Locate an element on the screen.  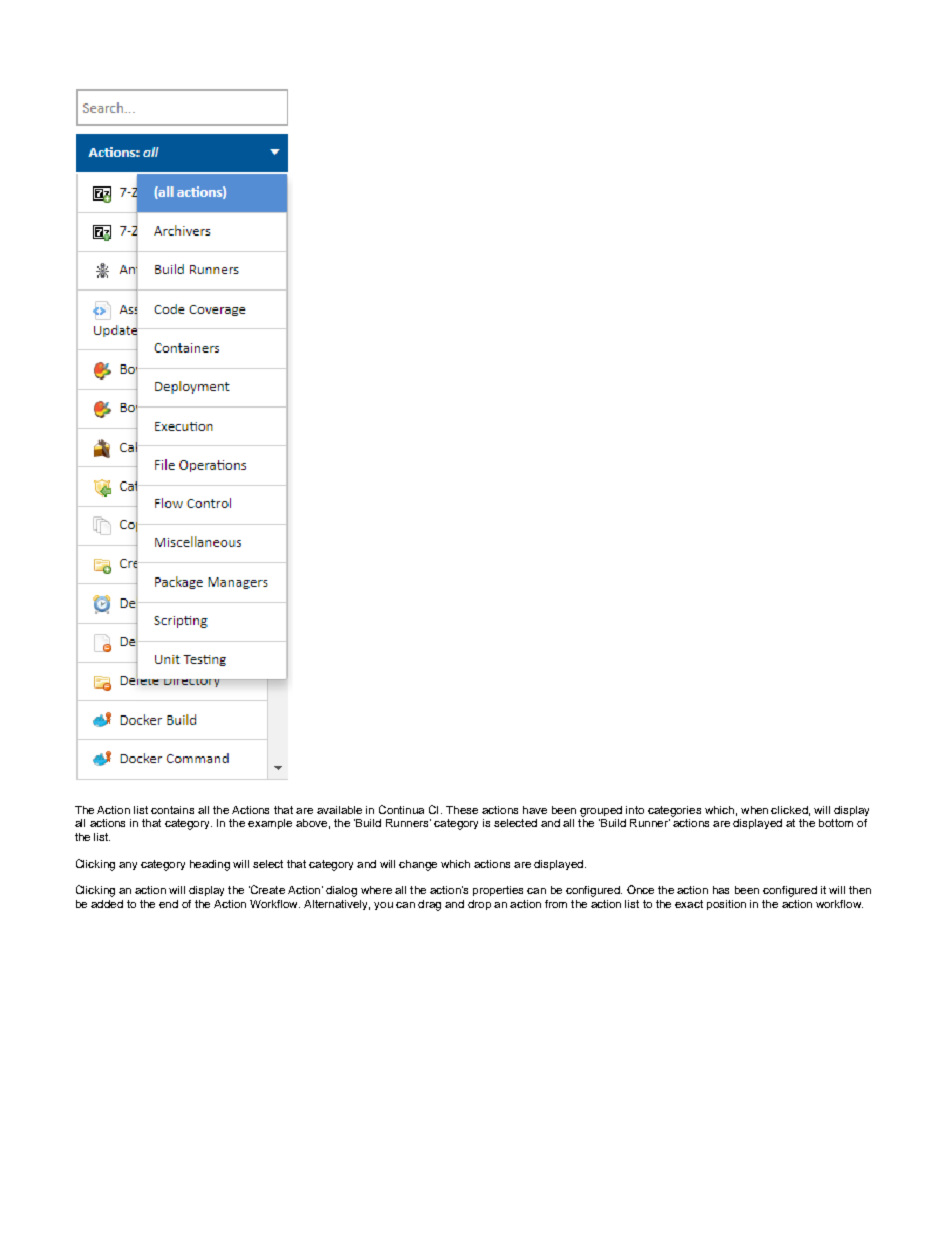
heading is located at coordinates (210, 865).
